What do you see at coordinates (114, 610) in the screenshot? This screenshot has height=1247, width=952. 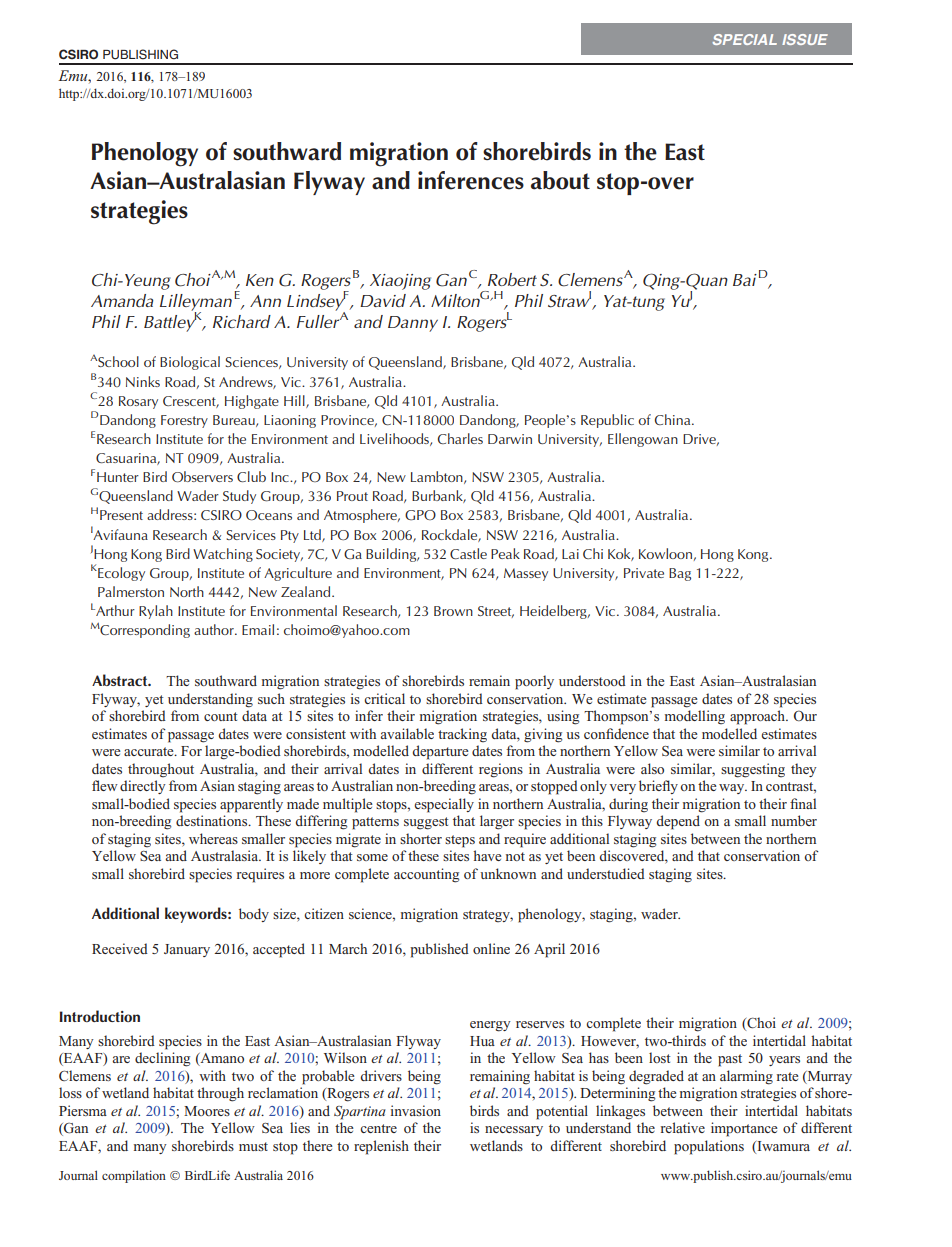 I see `Arthur` at bounding box center [114, 610].
